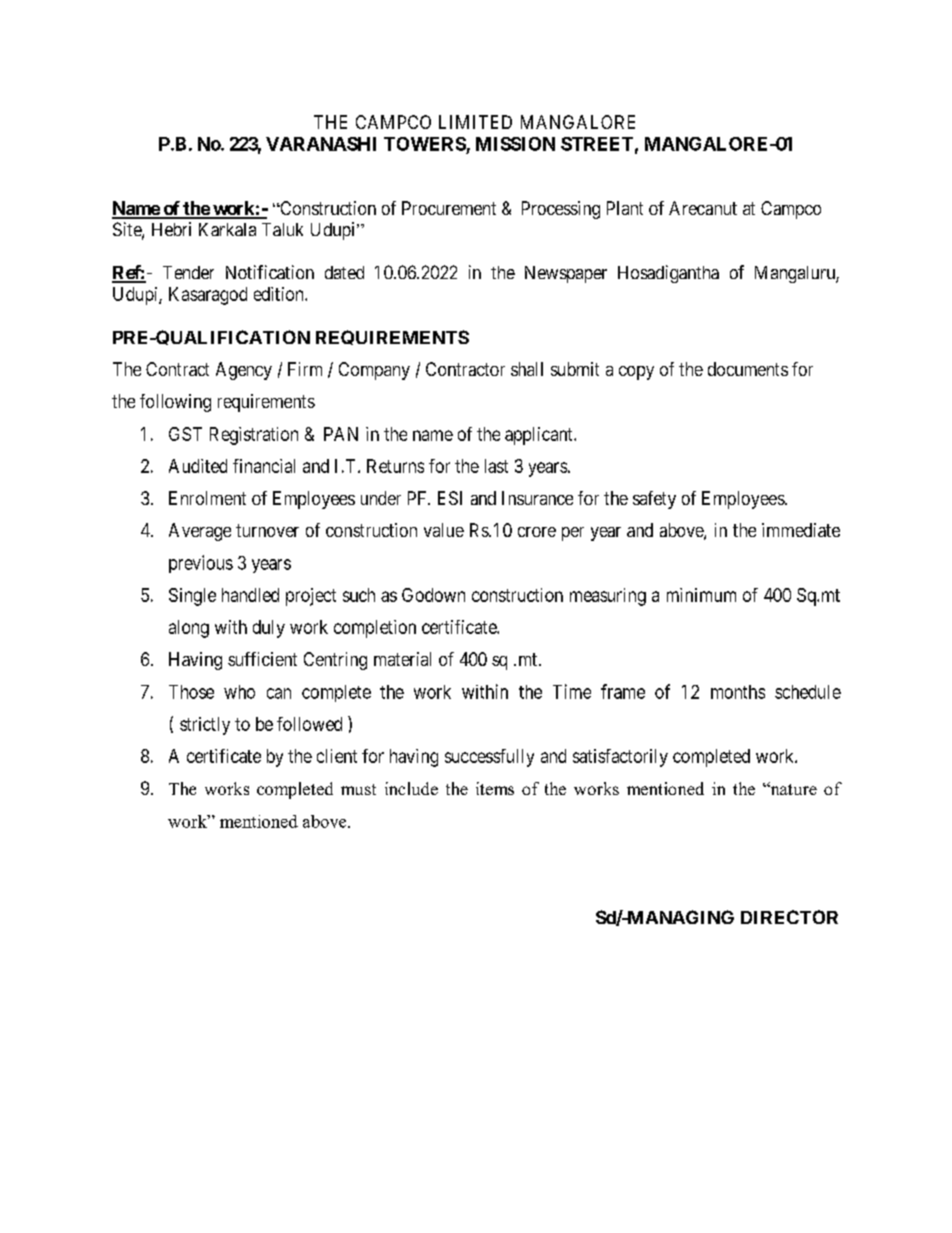 The height and width of the screenshot is (1233, 952). Describe the element at coordinates (537, 532) in the screenshot. I see `crore` at that location.
